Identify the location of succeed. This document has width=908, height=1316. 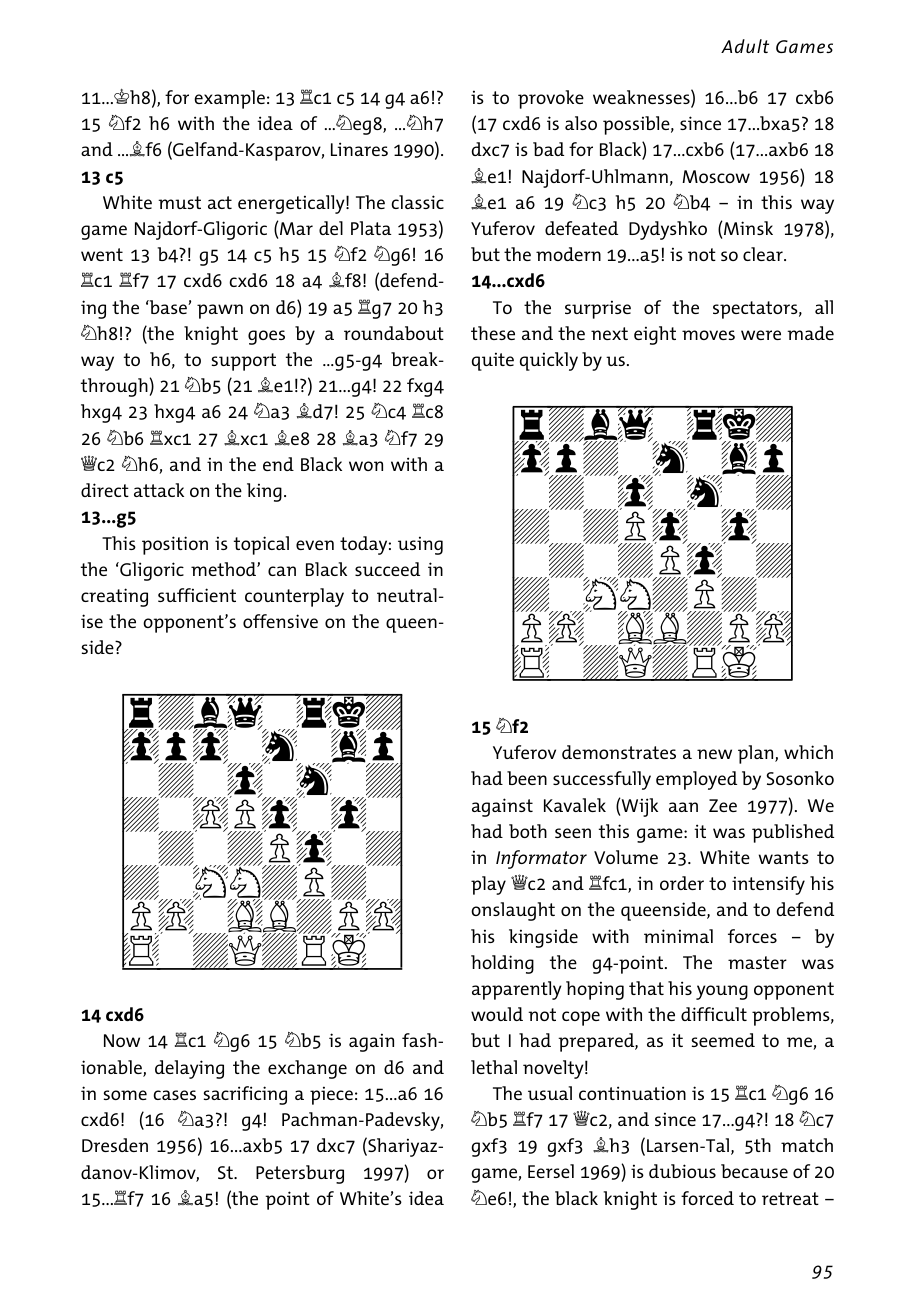
(387, 569).
